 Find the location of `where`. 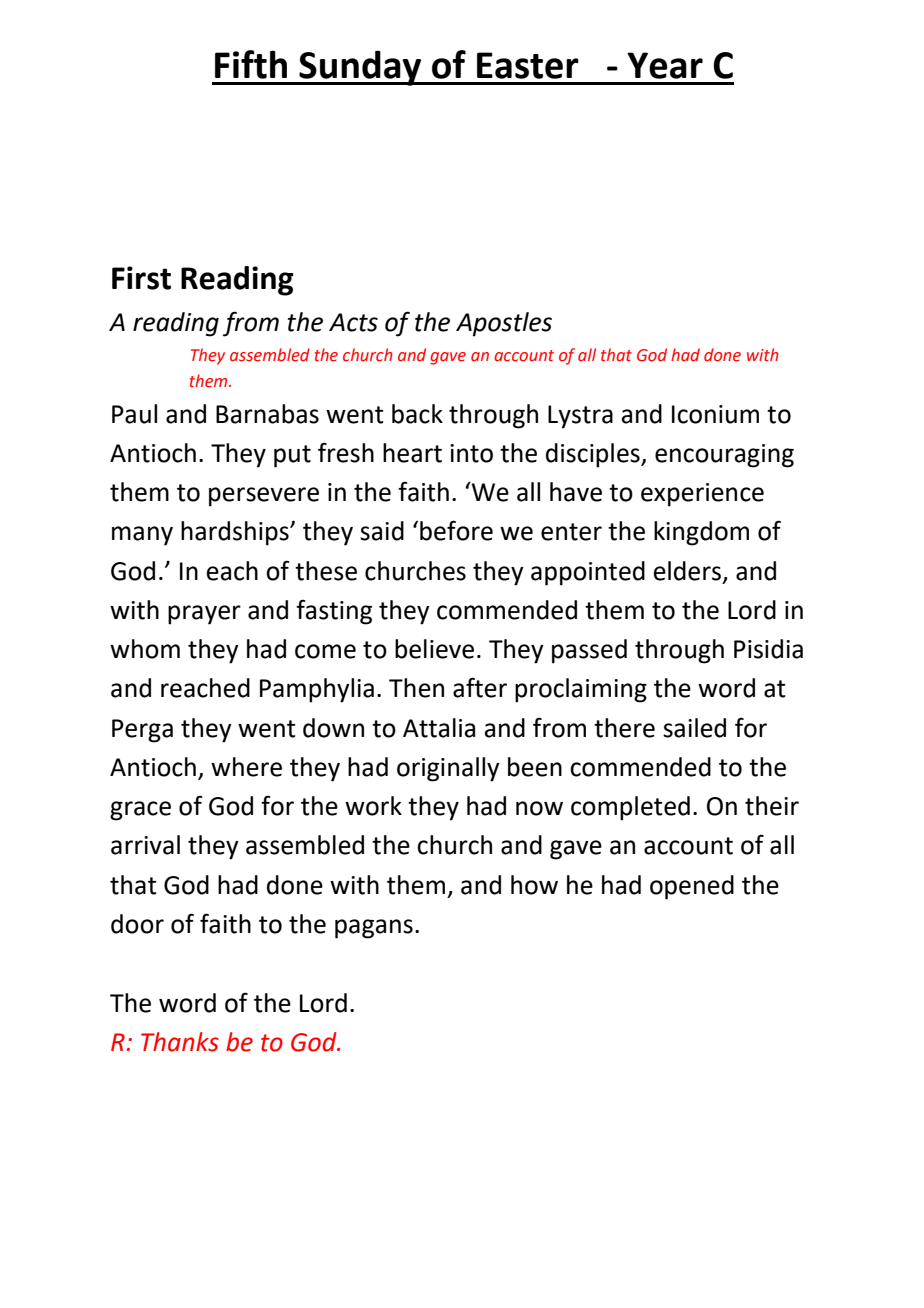

where is located at coordinates (246, 767).
